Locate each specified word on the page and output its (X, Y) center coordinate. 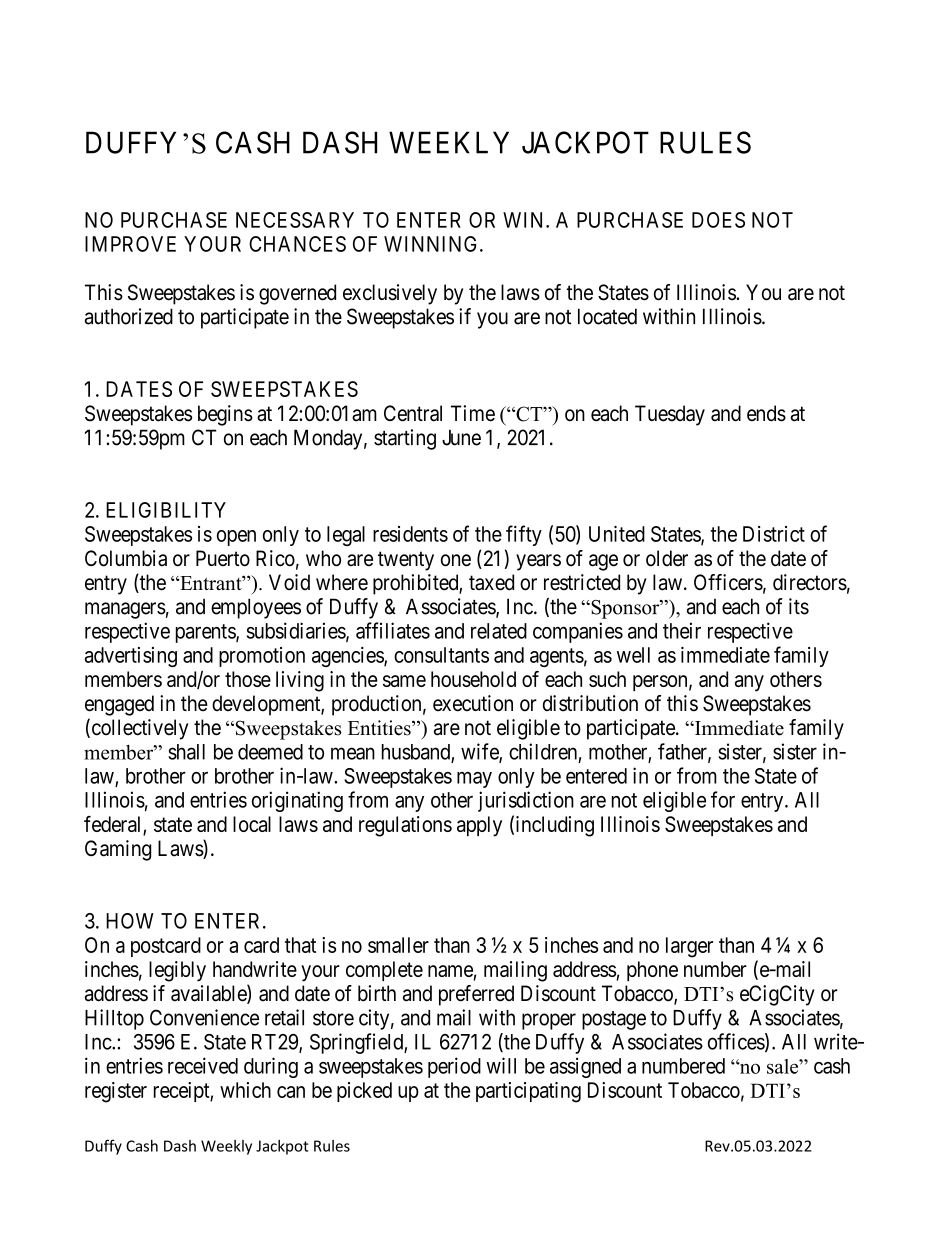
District (774, 534)
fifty (524, 535)
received (203, 1065)
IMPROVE (130, 244)
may (474, 780)
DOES (718, 220)
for (723, 799)
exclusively (390, 294)
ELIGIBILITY (166, 510)
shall (186, 752)
